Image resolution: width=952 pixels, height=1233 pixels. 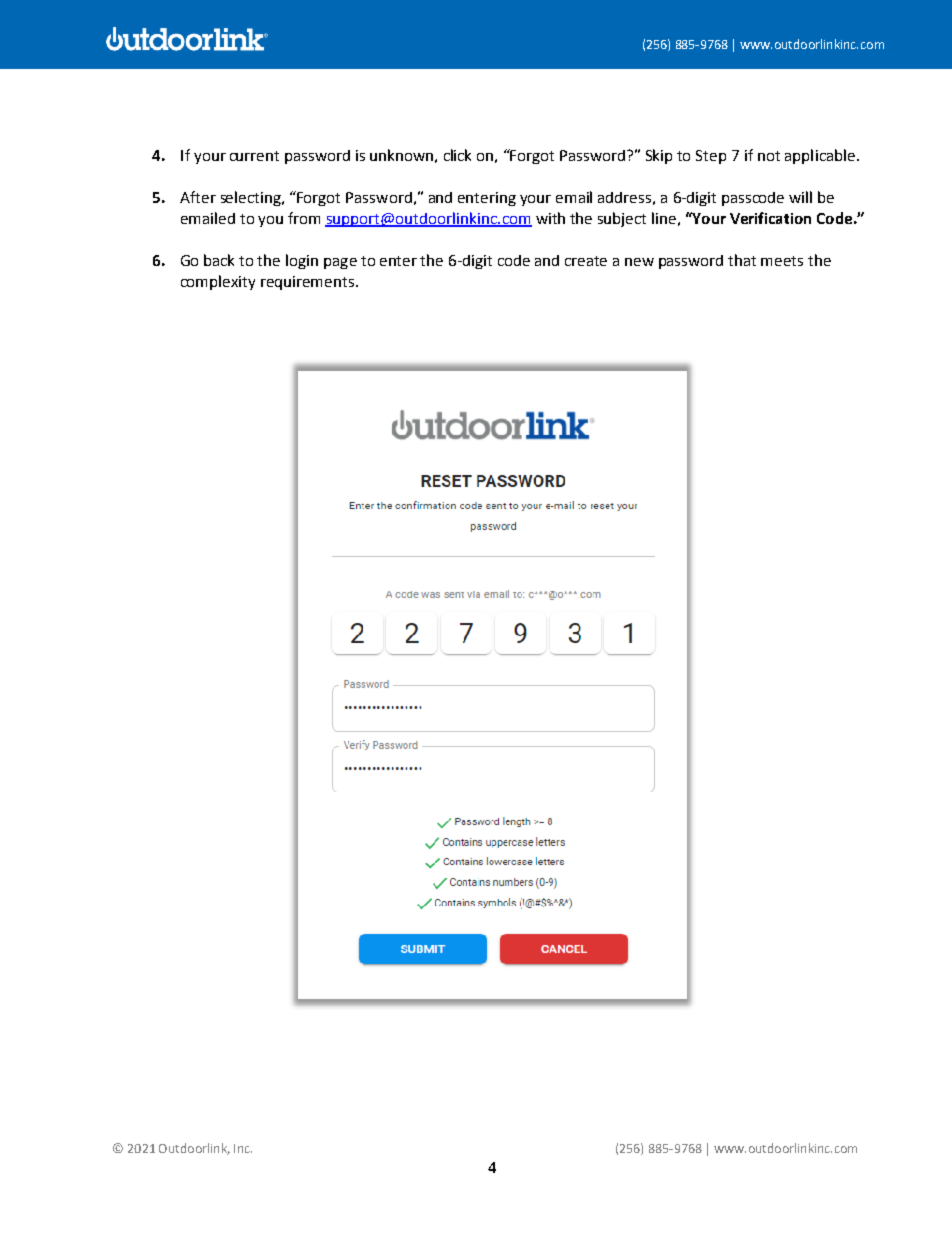 I want to click on from, so click(x=304, y=218).
